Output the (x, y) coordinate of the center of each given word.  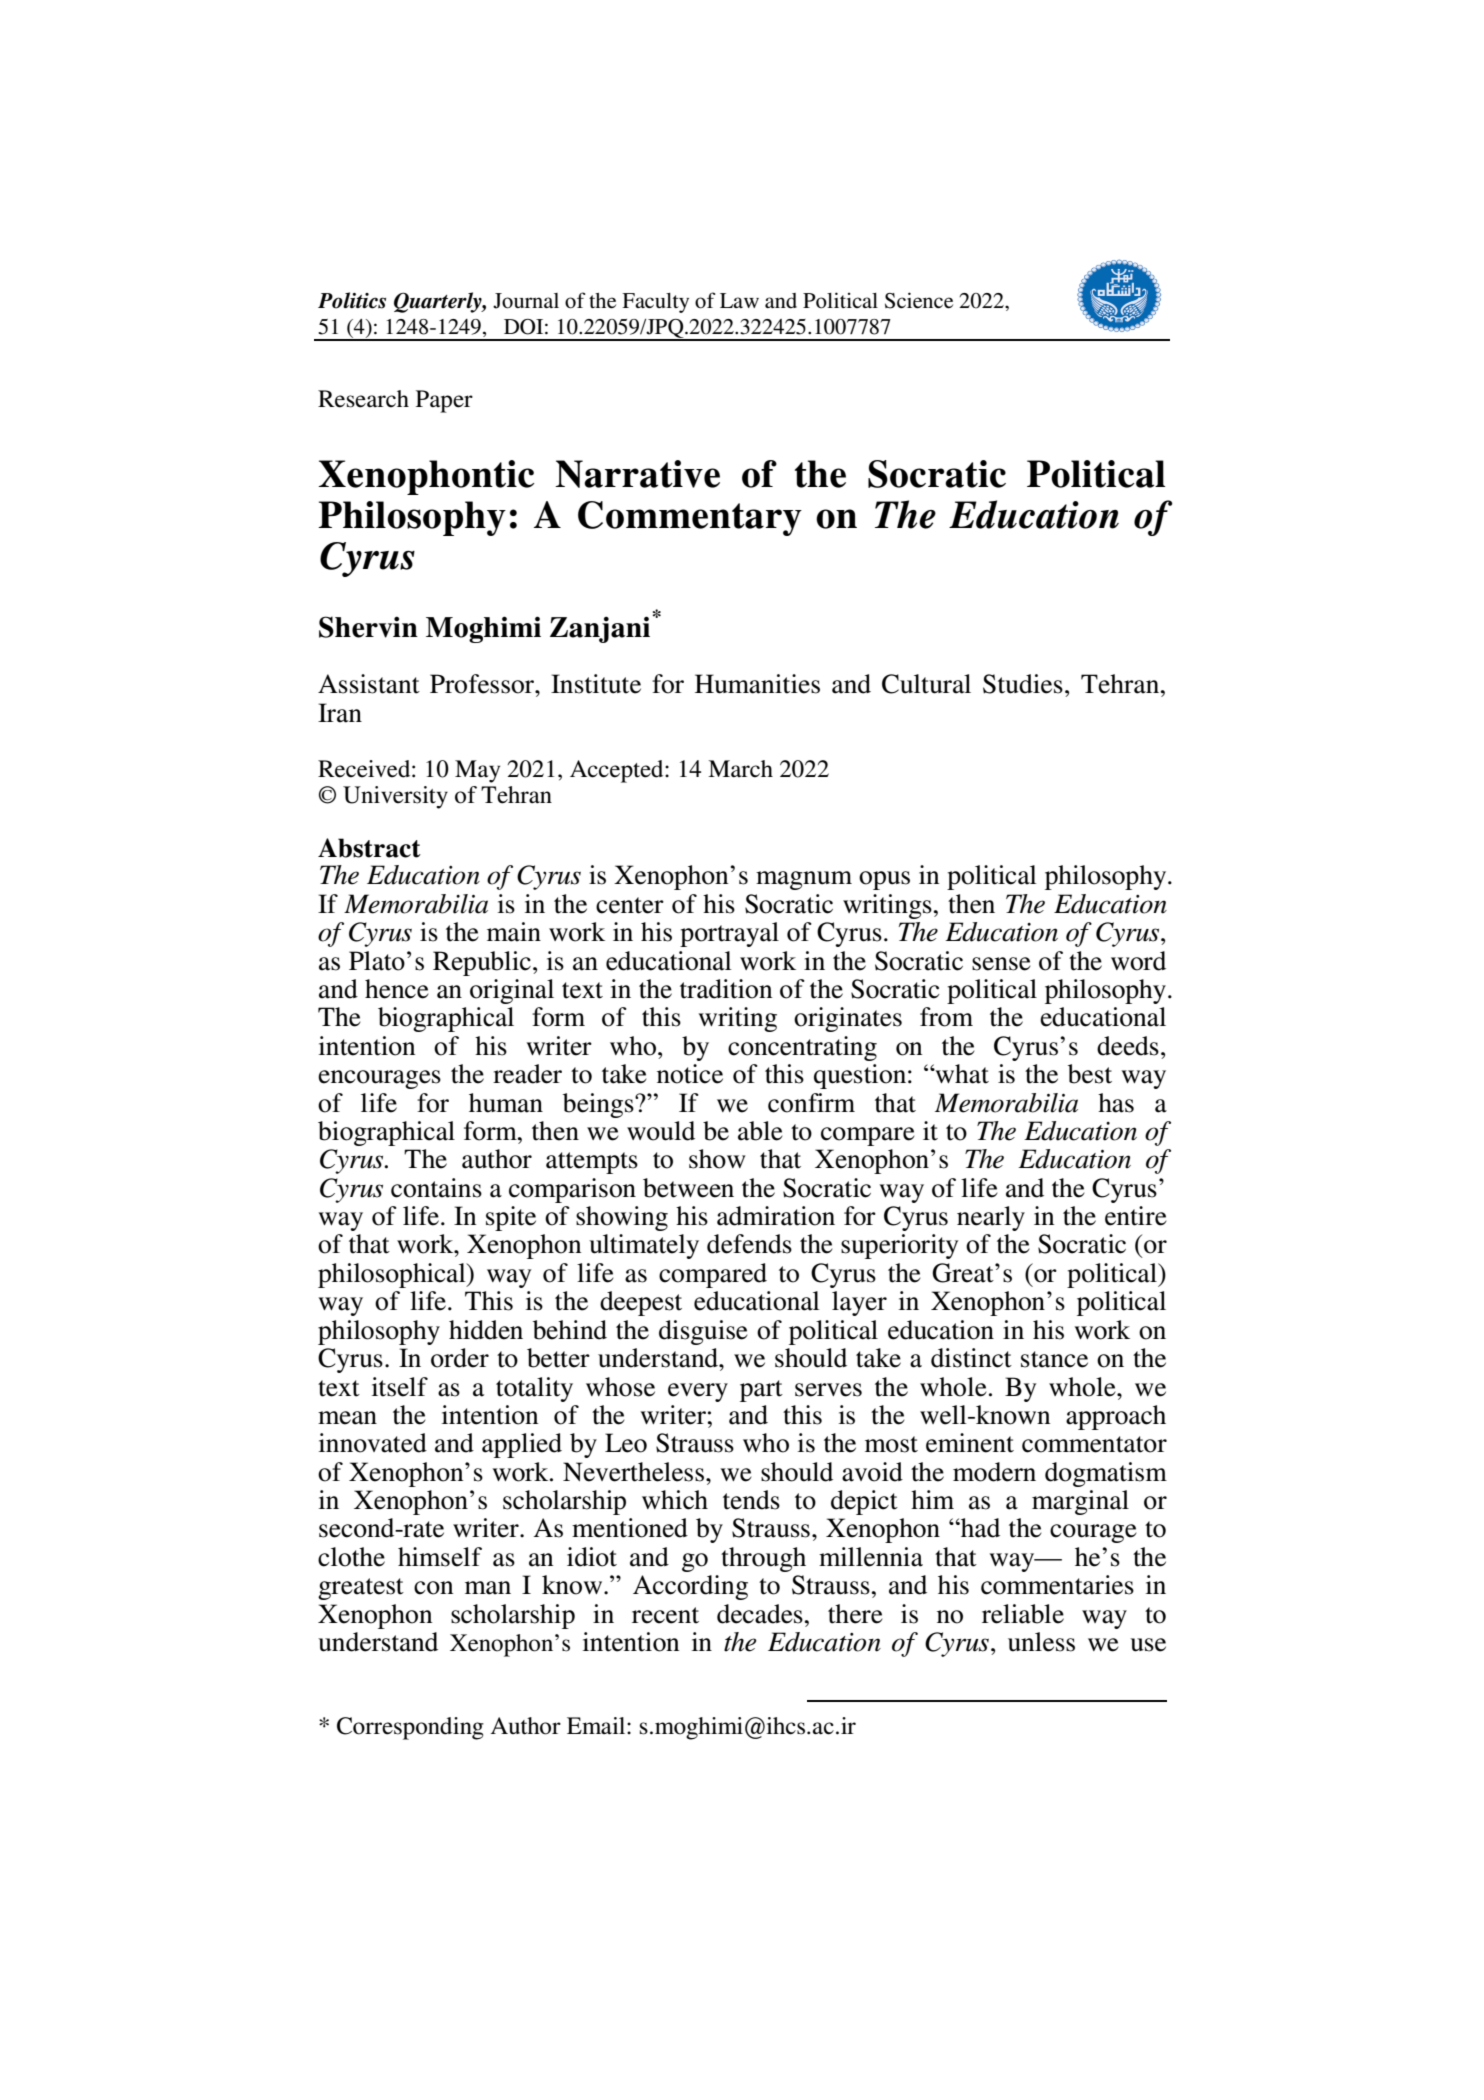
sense (1001, 964)
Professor (483, 684)
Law (739, 300)
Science (919, 300)
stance (1054, 1359)
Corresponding (410, 1728)
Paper (444, 401)
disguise (703, 1332)
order (460, 1358)
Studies (1023, 684)
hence (397, 989)
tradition (726, 989)
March (740, 769)
